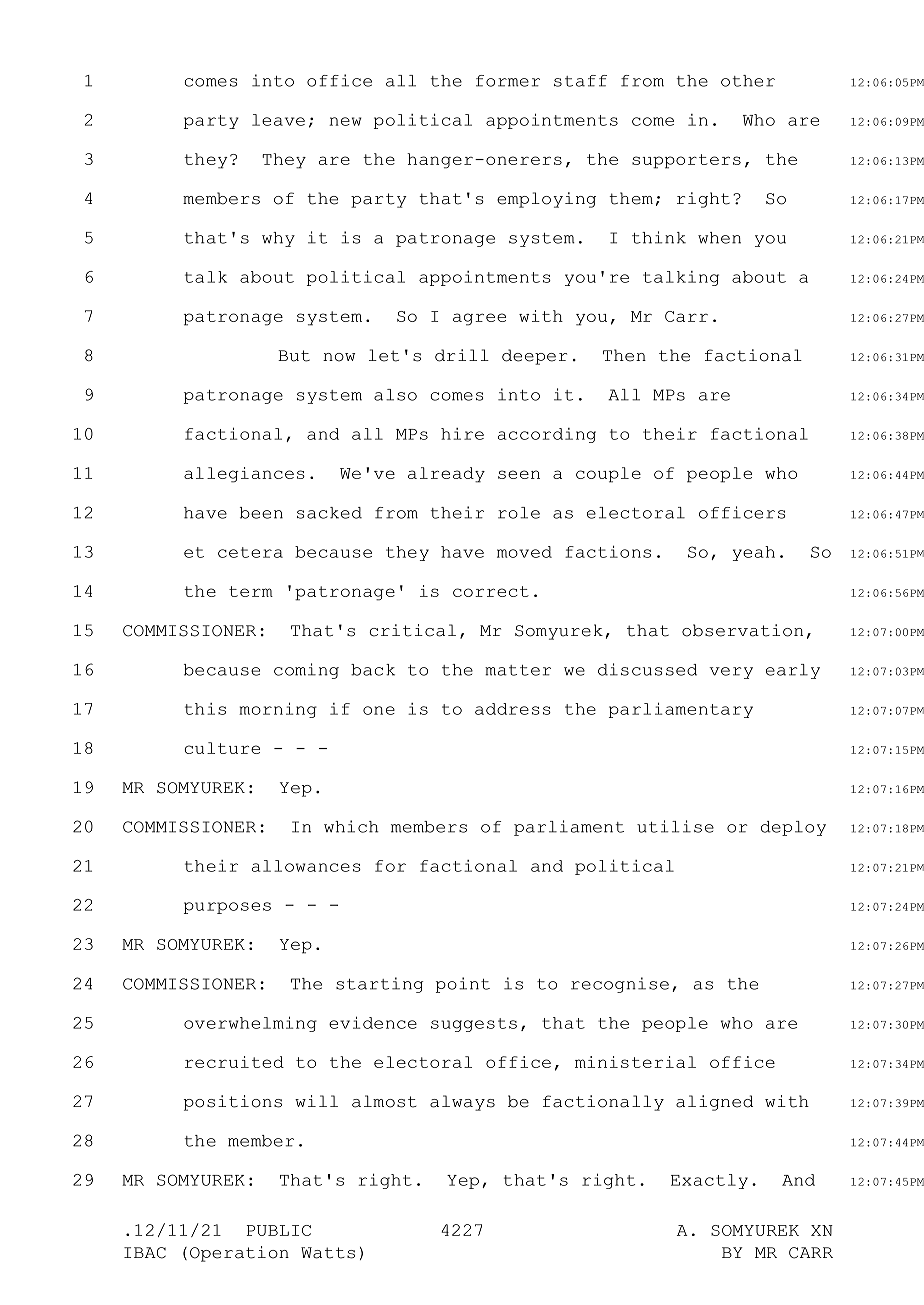 This screenshot has width=924, height=1305. Describe the element at coordinates (748, 81) in the screenshot. I see `other` at that location.
